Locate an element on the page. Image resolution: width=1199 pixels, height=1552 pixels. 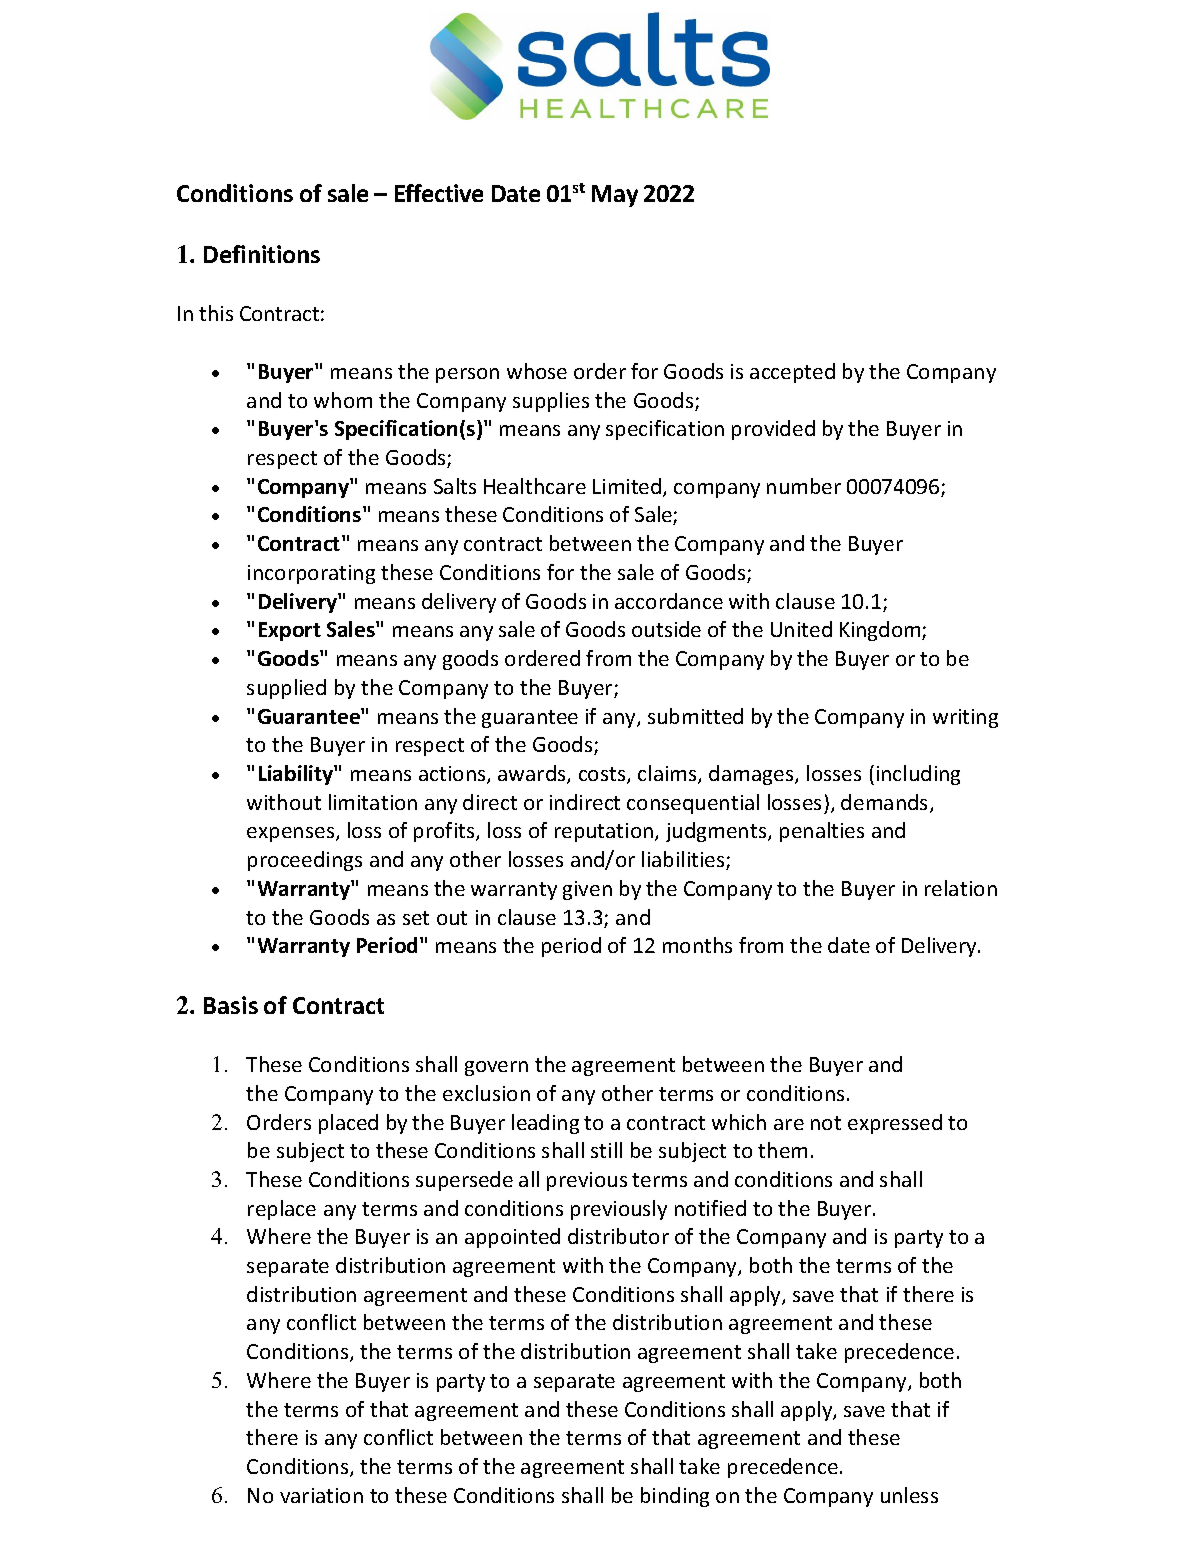
Definitions is located at coordinates (262, 254).
